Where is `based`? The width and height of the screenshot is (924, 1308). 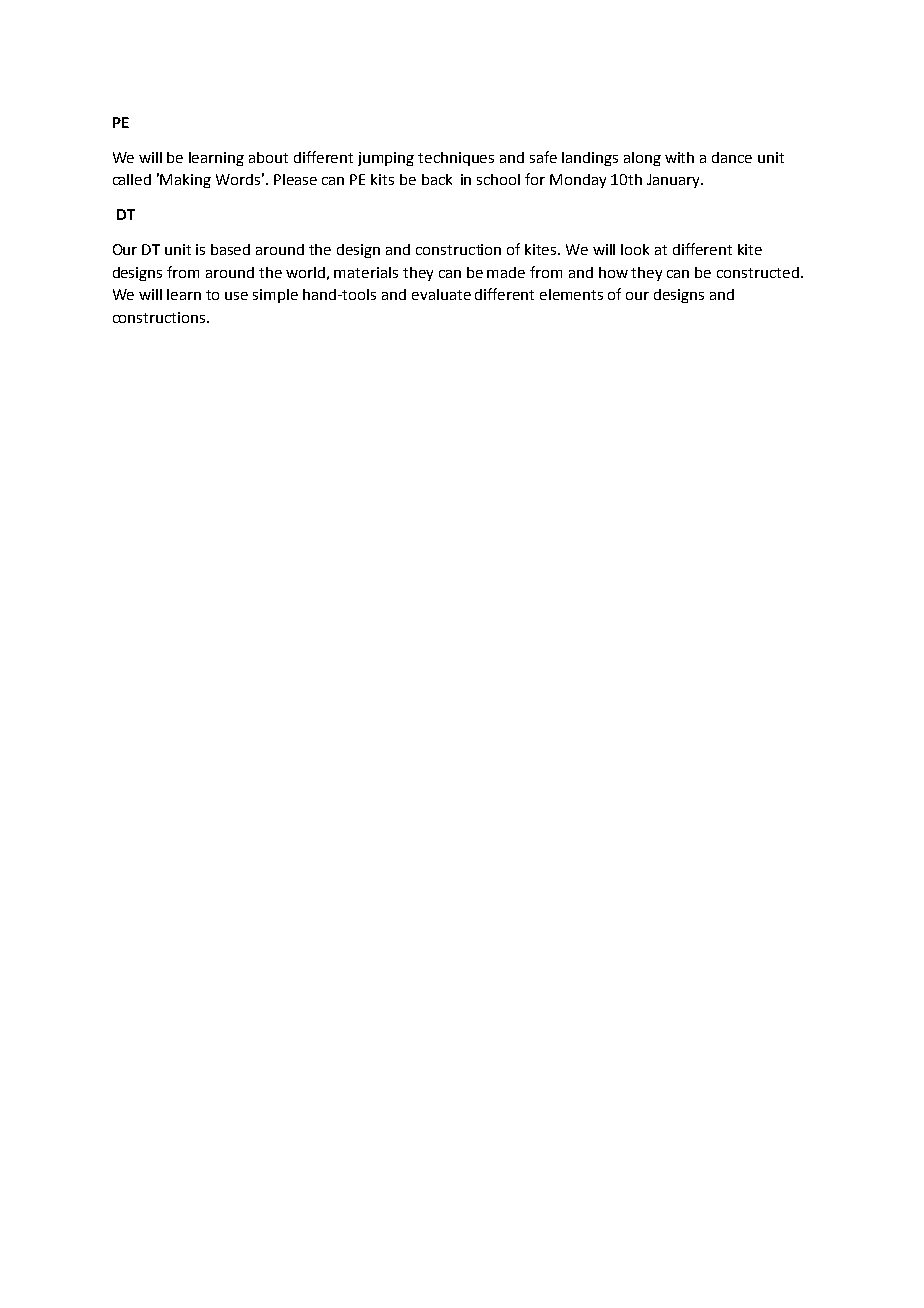 based is located at coordinates (230, 249).
